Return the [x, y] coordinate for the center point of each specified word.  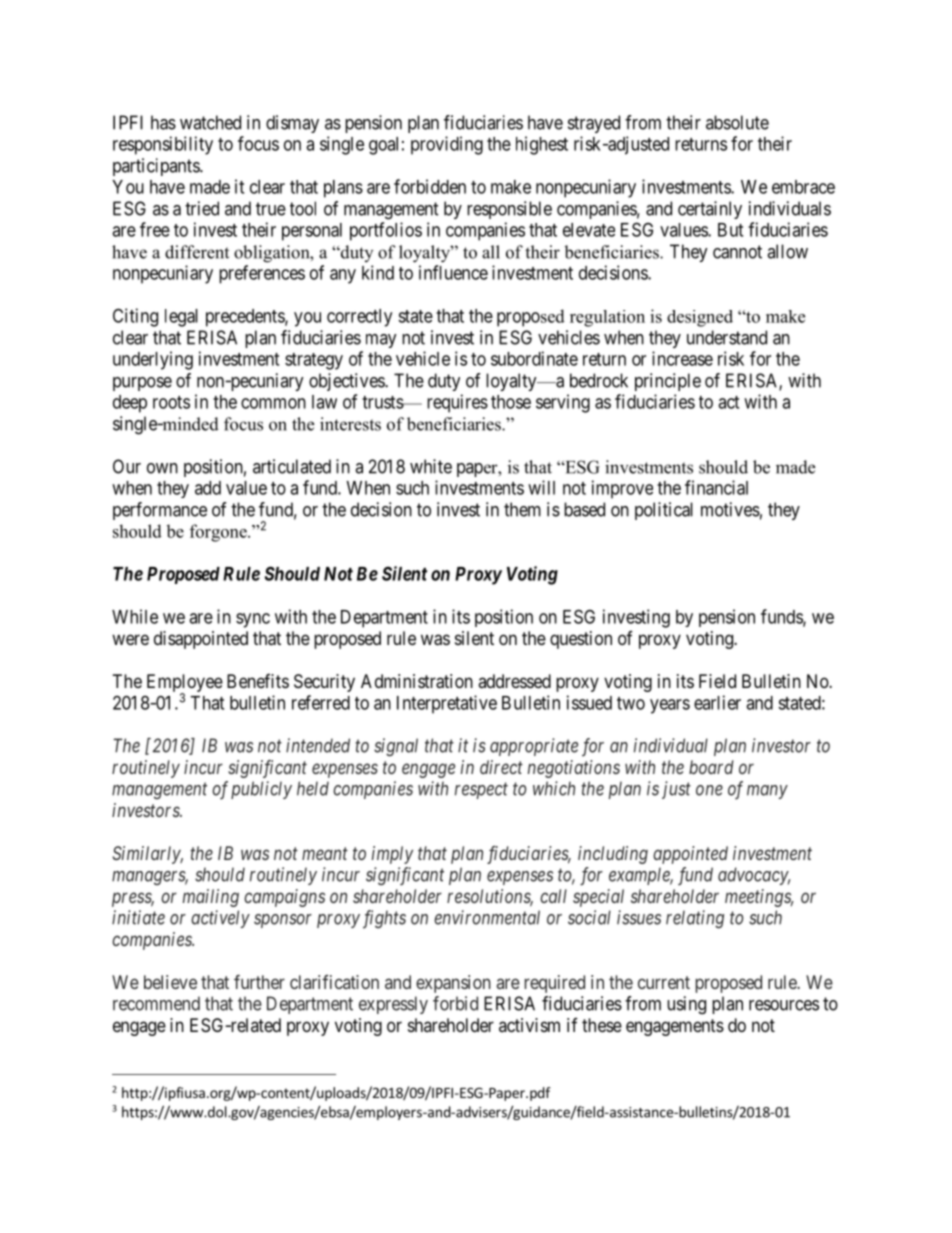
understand [727, 337]
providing [447, 145]
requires [457, 403]
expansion [453, 984]
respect [481, 791]
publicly [261, 790]
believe [170, 982]
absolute [737, 122]
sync [253, 620]
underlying [153, 360]
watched [210, 122]
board [711, 767]
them [522, 509]
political [664, 511]
